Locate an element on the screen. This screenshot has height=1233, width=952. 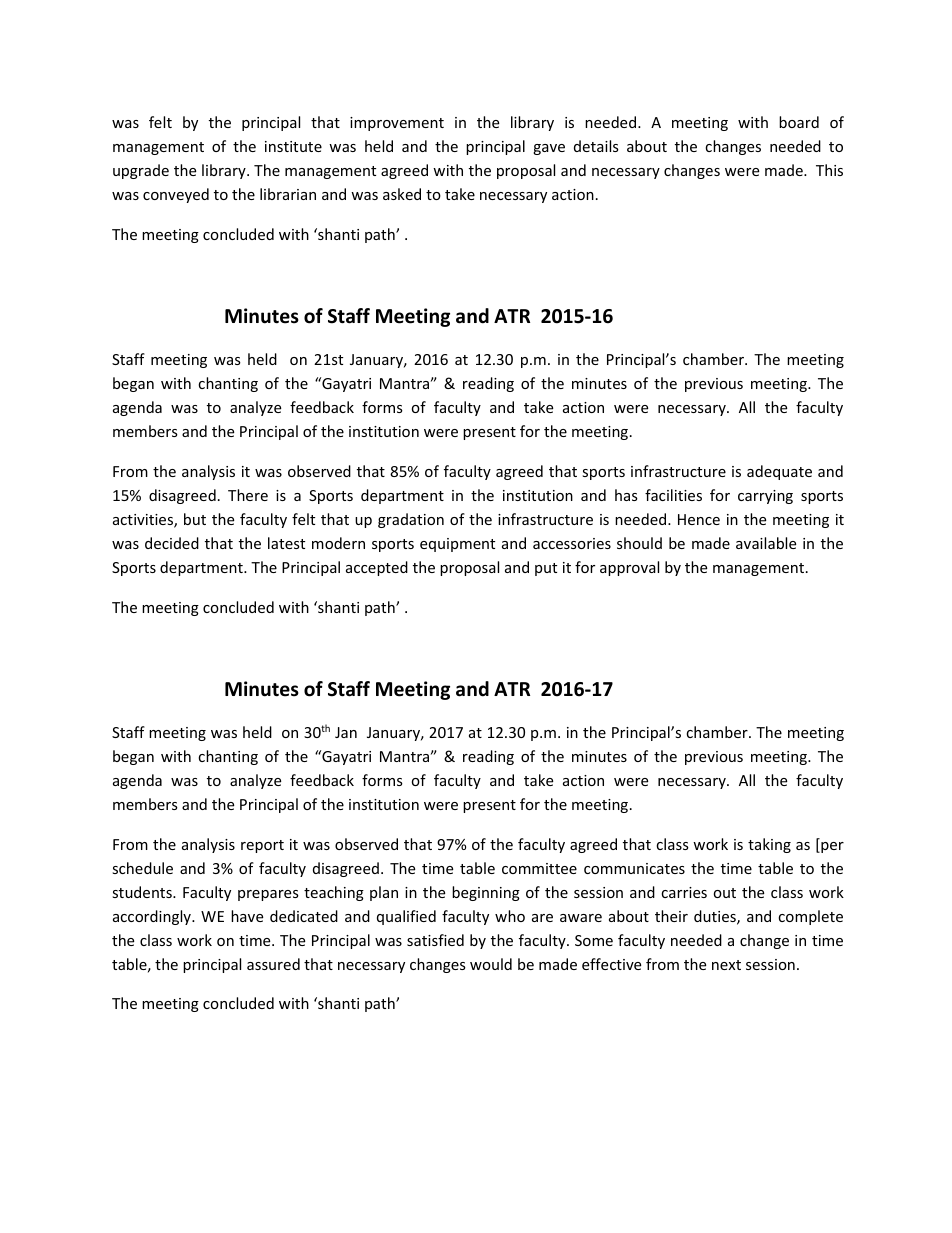
would is located at coordinates (491, 964).
